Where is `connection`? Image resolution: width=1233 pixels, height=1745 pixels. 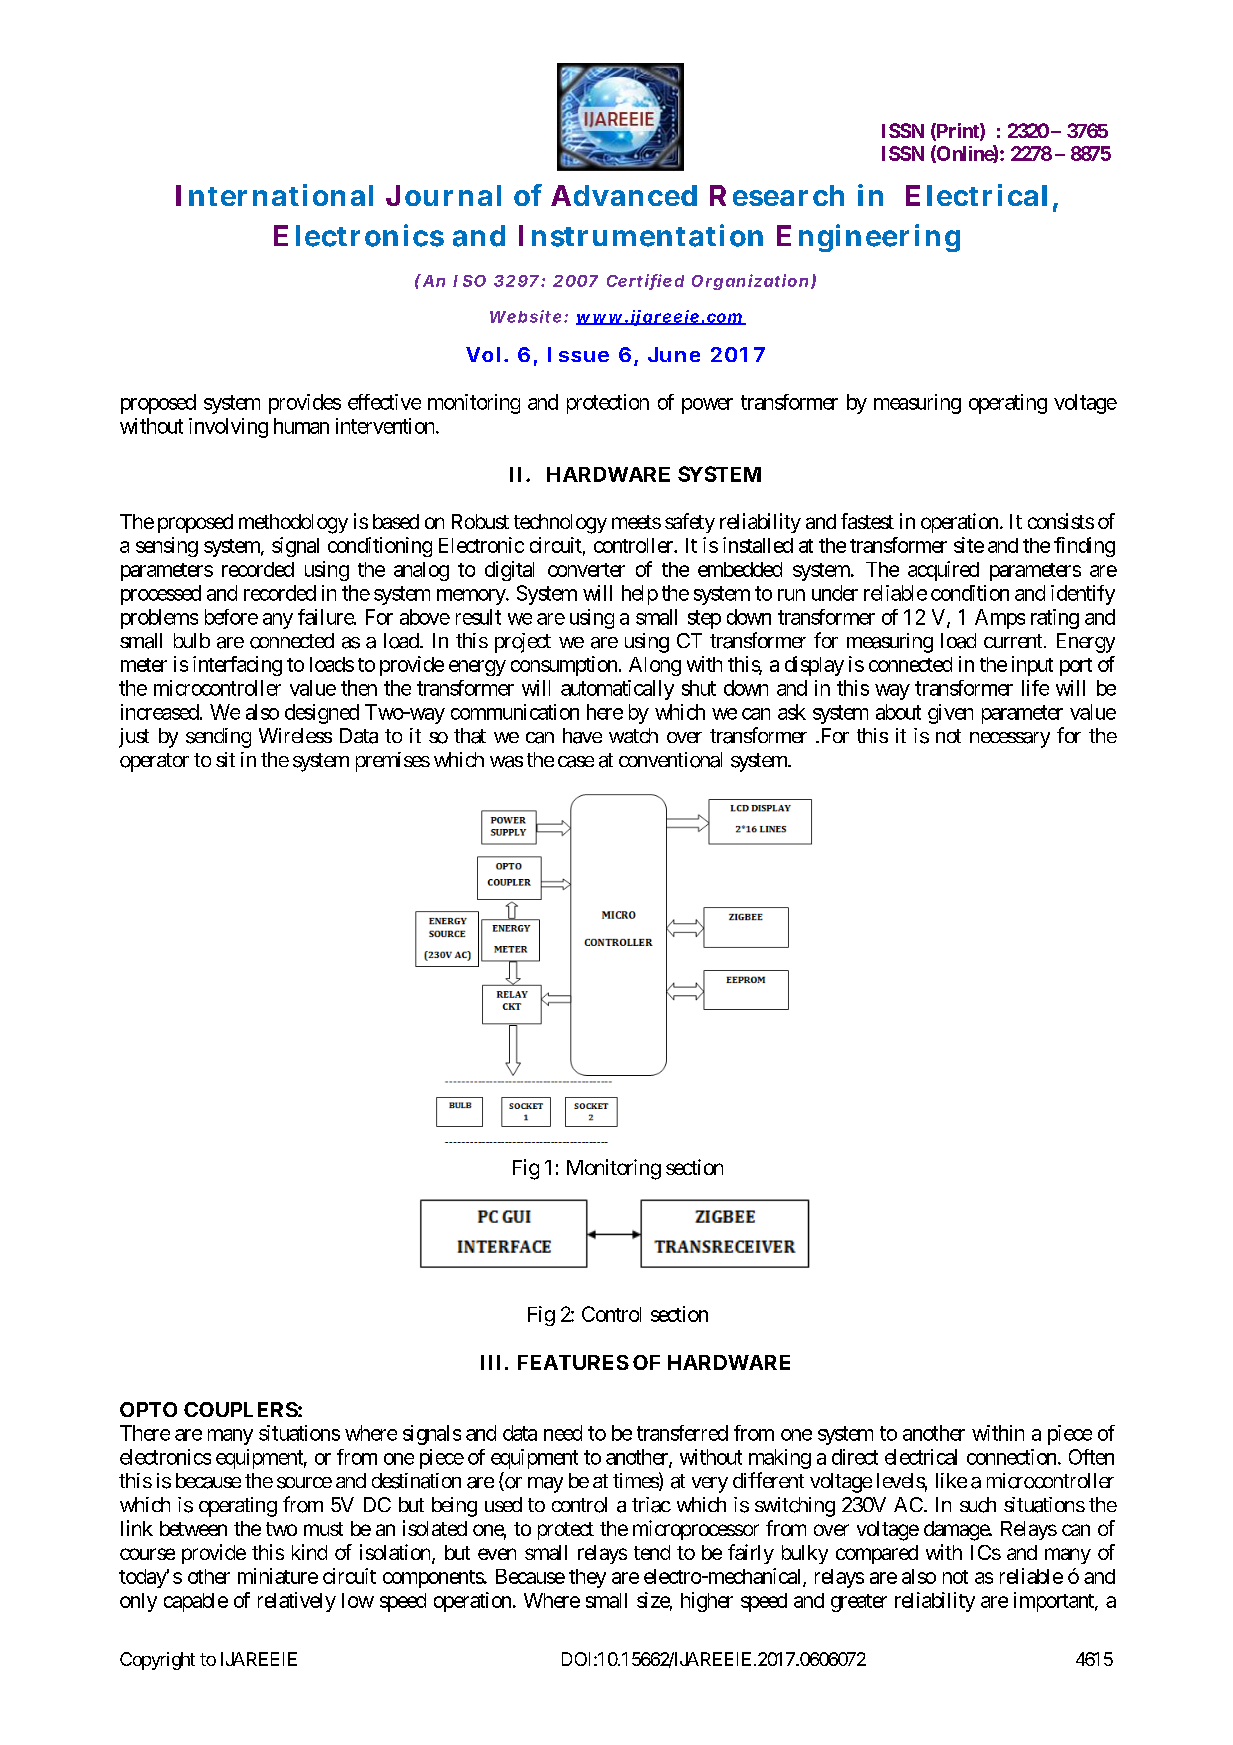 connection is located at coordinates (1011, 1457).
